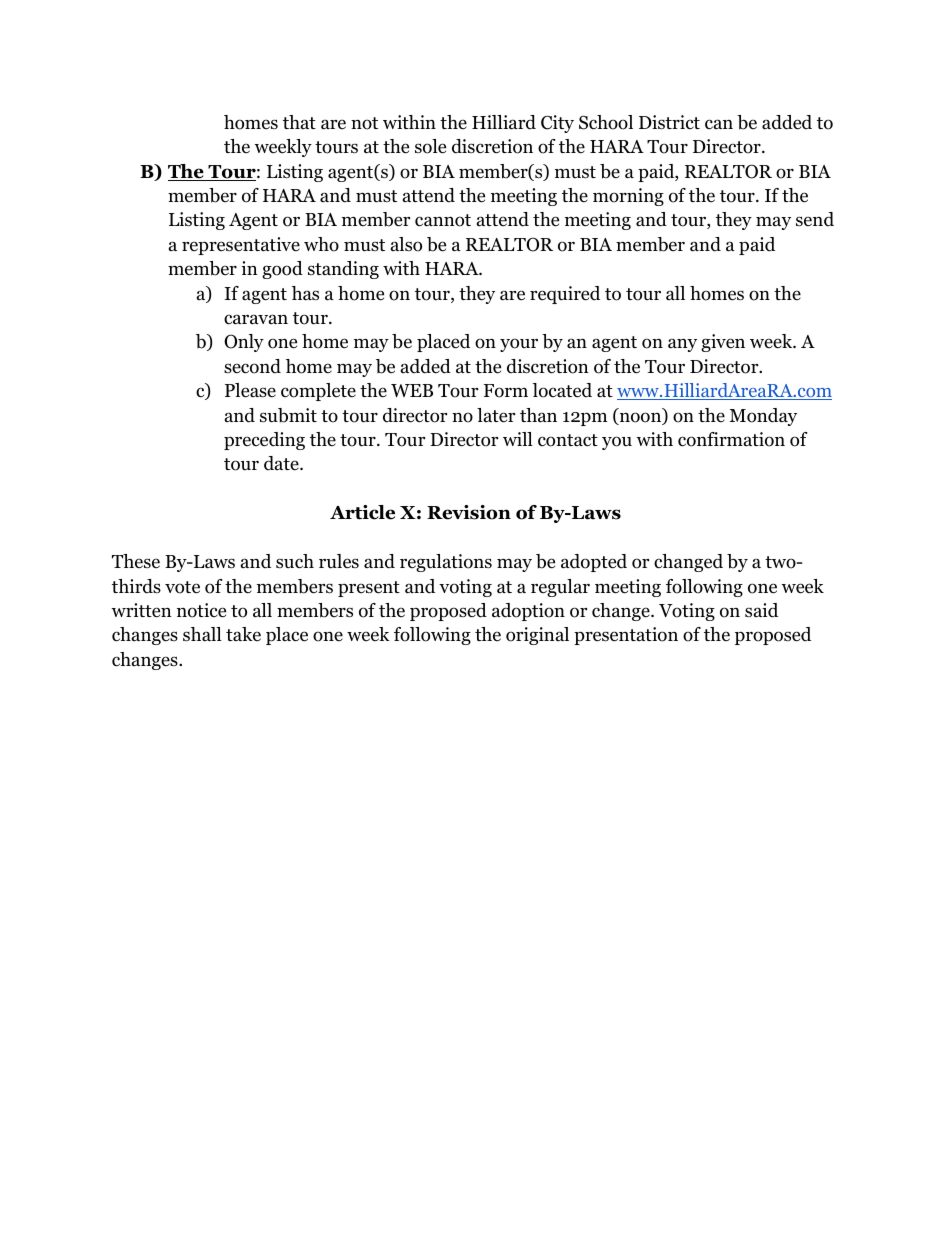 This page has height=1233, width=952. What do you see at coordinates (430, 146) in the page?
I see `sole` at bounding box center [430, 146].
